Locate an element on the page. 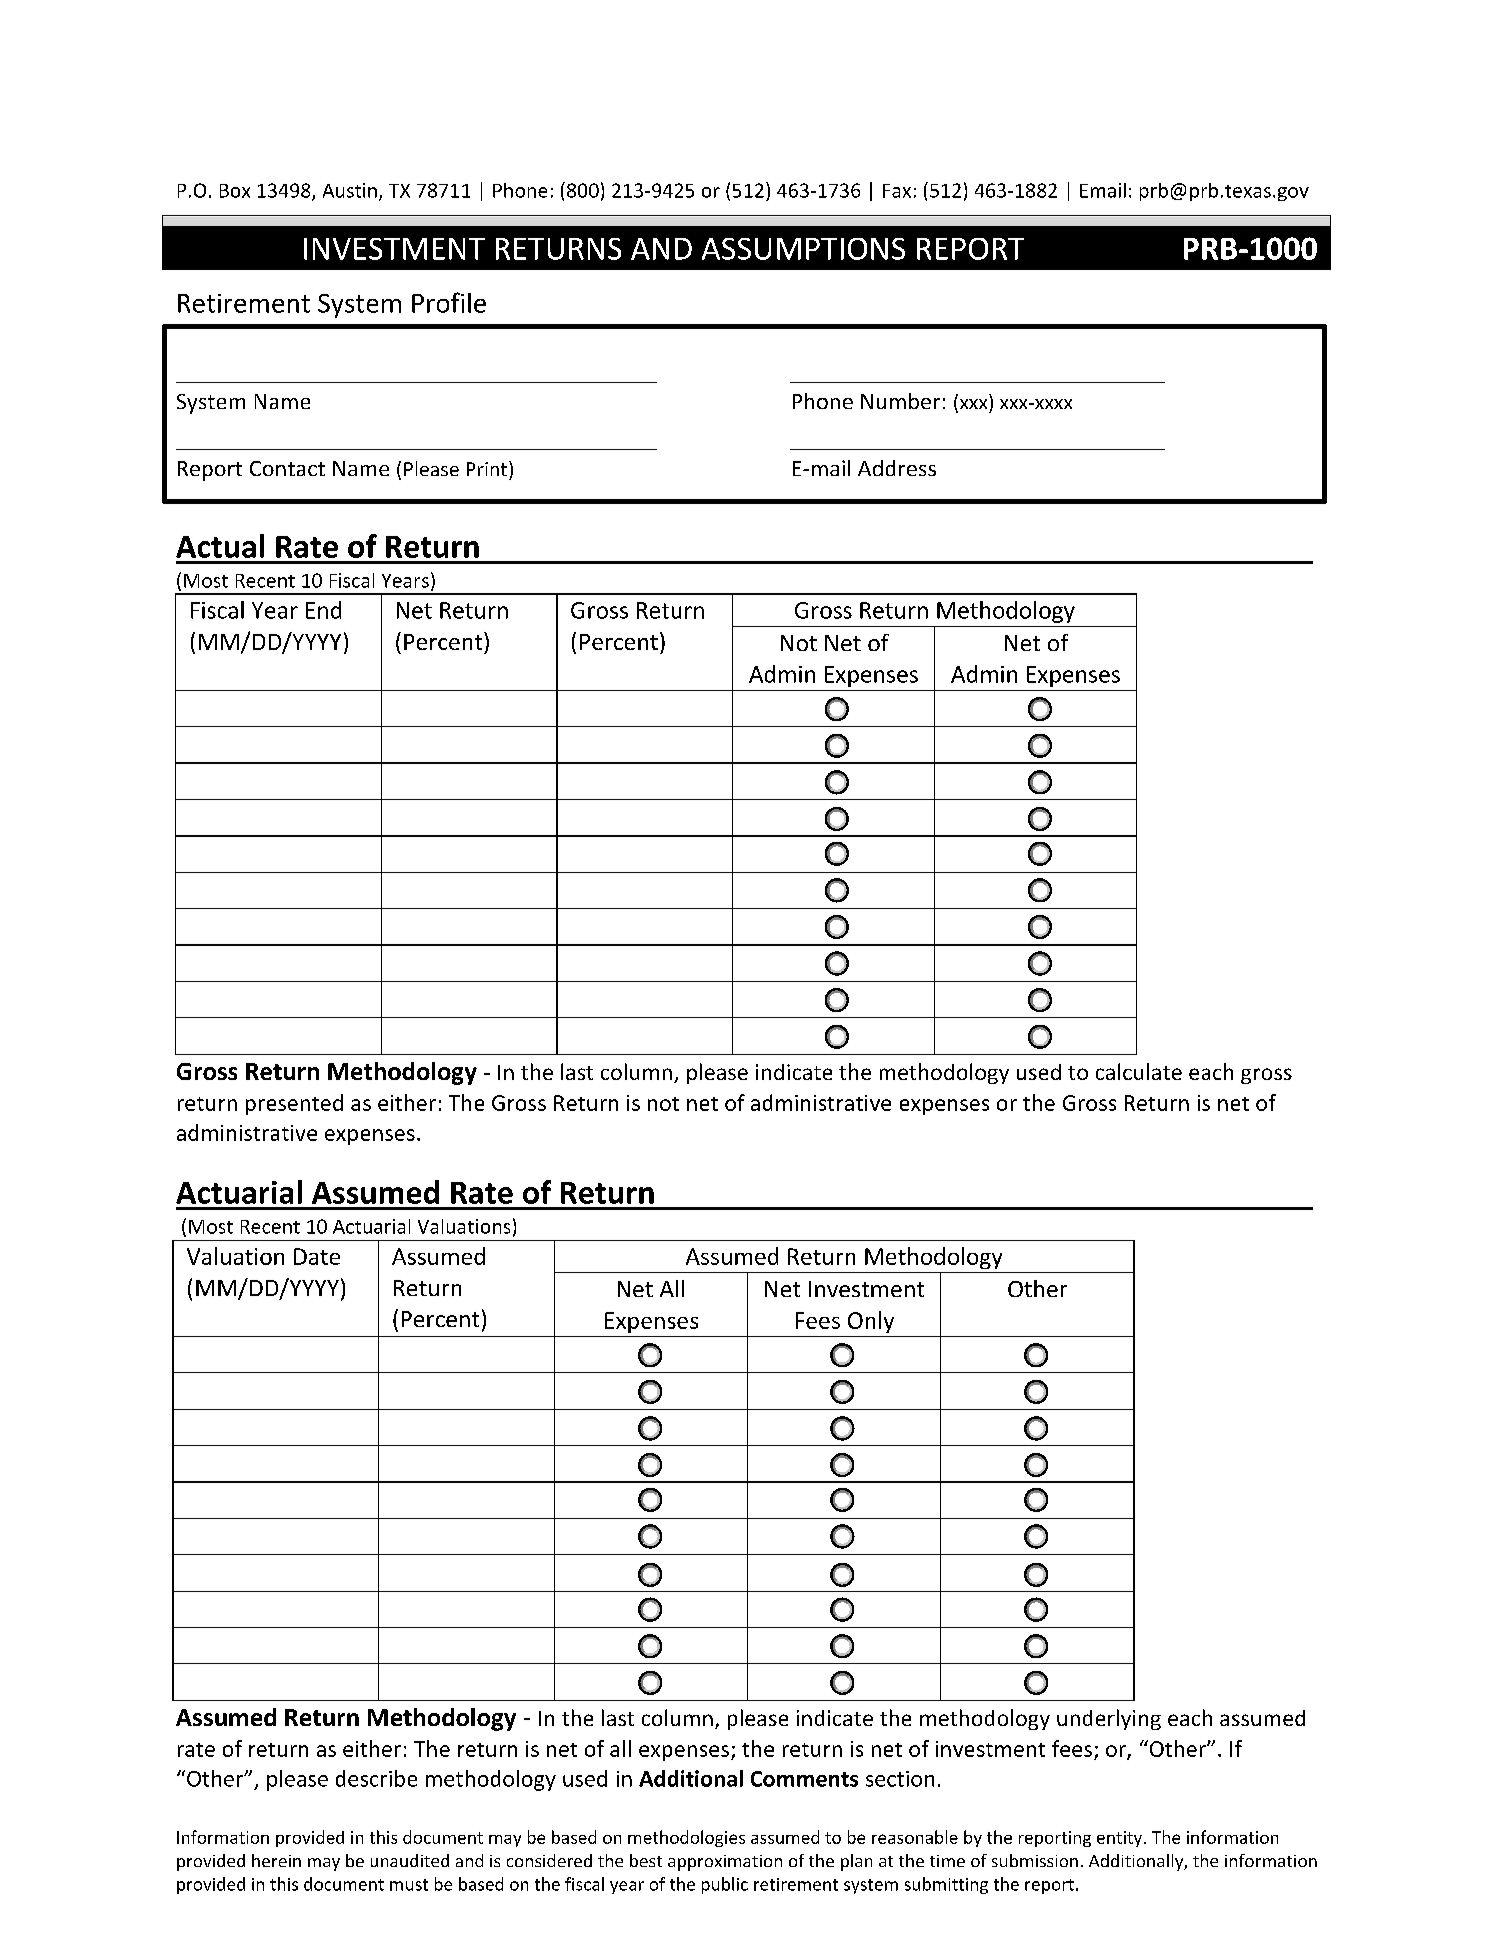 The width and height of the image is (1493, 1933). ASSUMPTIONS is located at coordinates (803, 249).
